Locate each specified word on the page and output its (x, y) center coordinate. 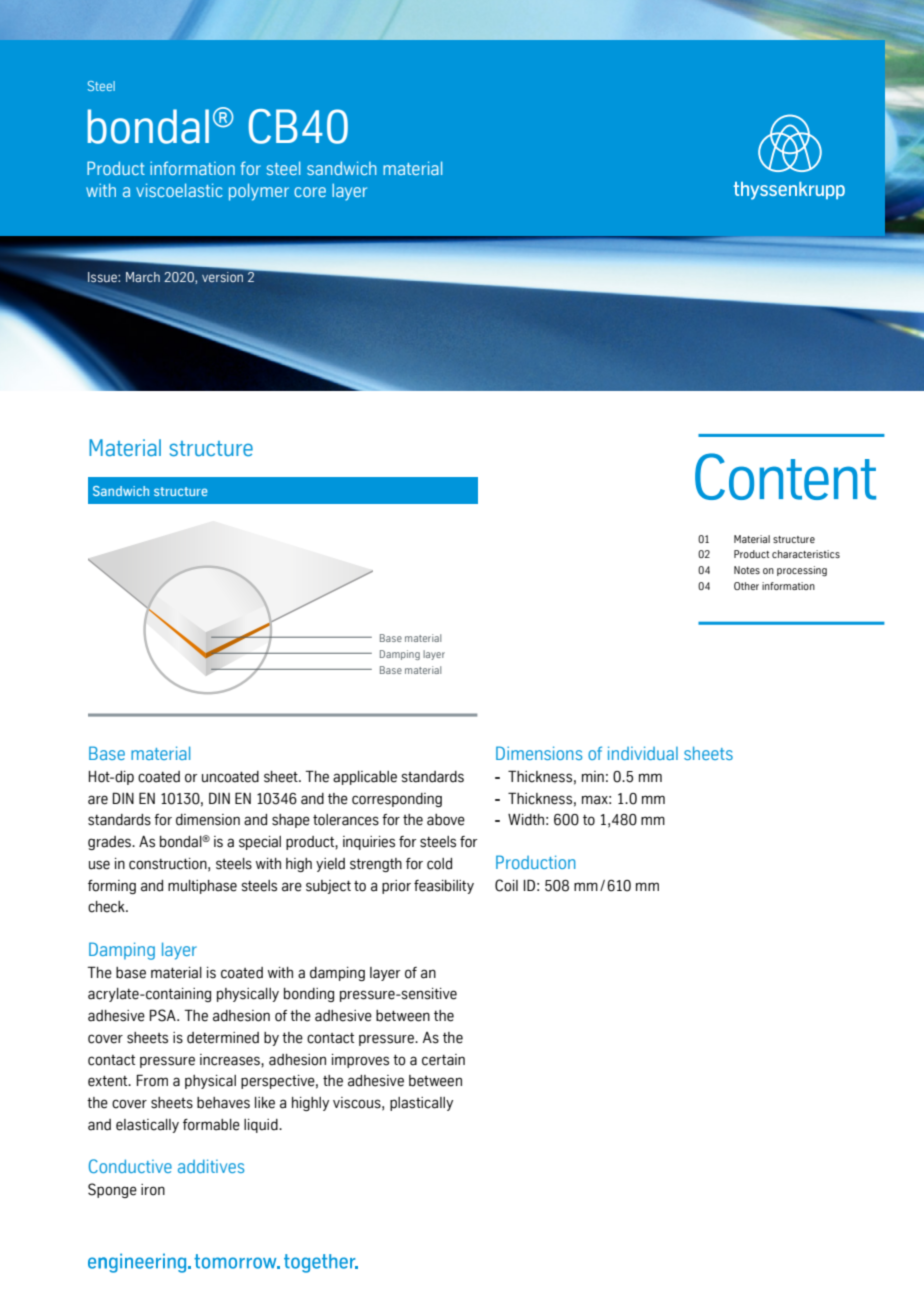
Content (785, 476)
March (143, 277)
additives (211, 1166)
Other (746, 586)
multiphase (202, 887)
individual (643, 753)
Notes (747, 570)
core (310, 192)
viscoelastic (179, 190)
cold (439, 864)
